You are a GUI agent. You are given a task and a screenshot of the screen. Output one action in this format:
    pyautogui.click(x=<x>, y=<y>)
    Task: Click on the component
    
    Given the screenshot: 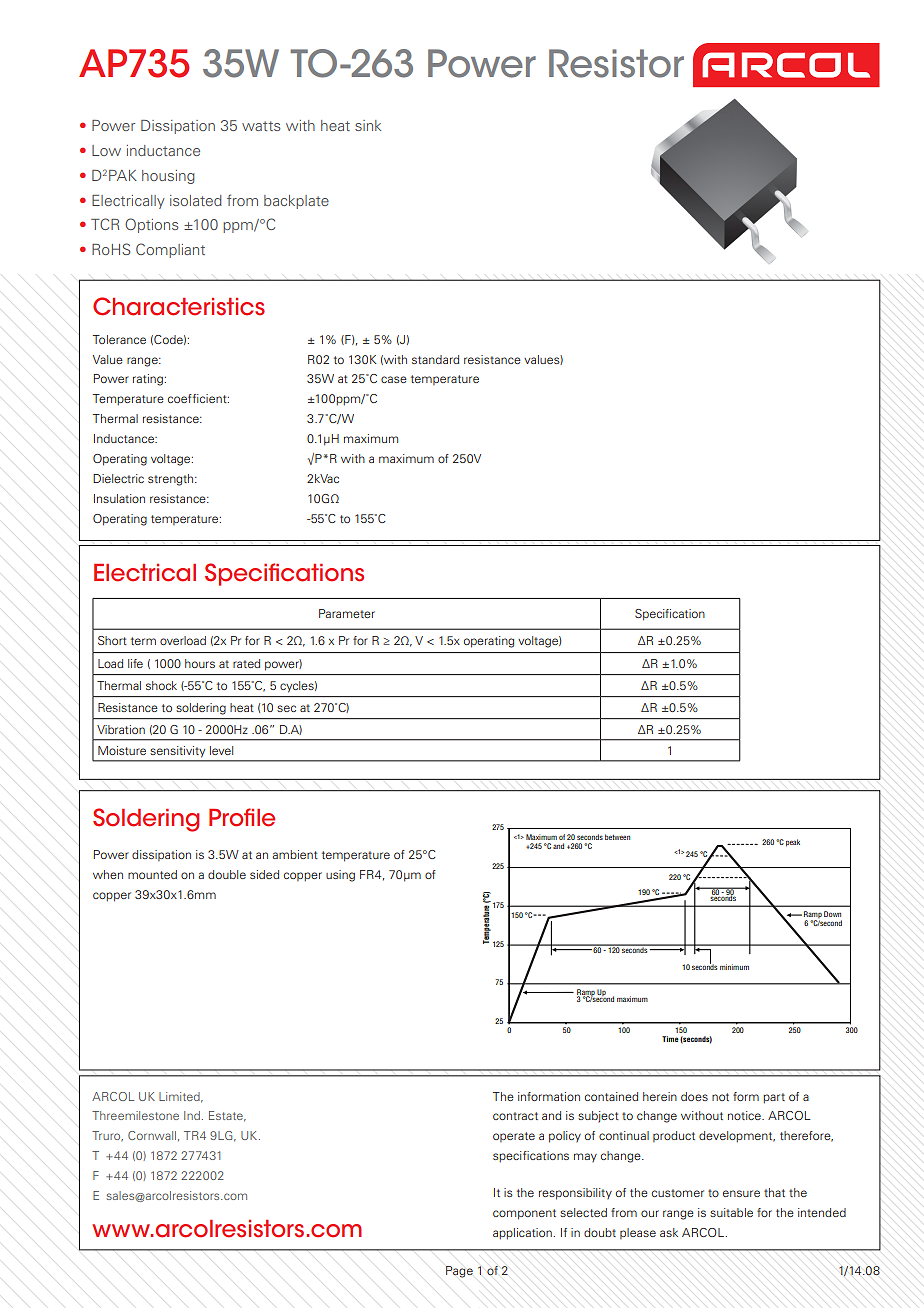 What is the action you would take?
    pyautogui.click(x=524, y=1214)
